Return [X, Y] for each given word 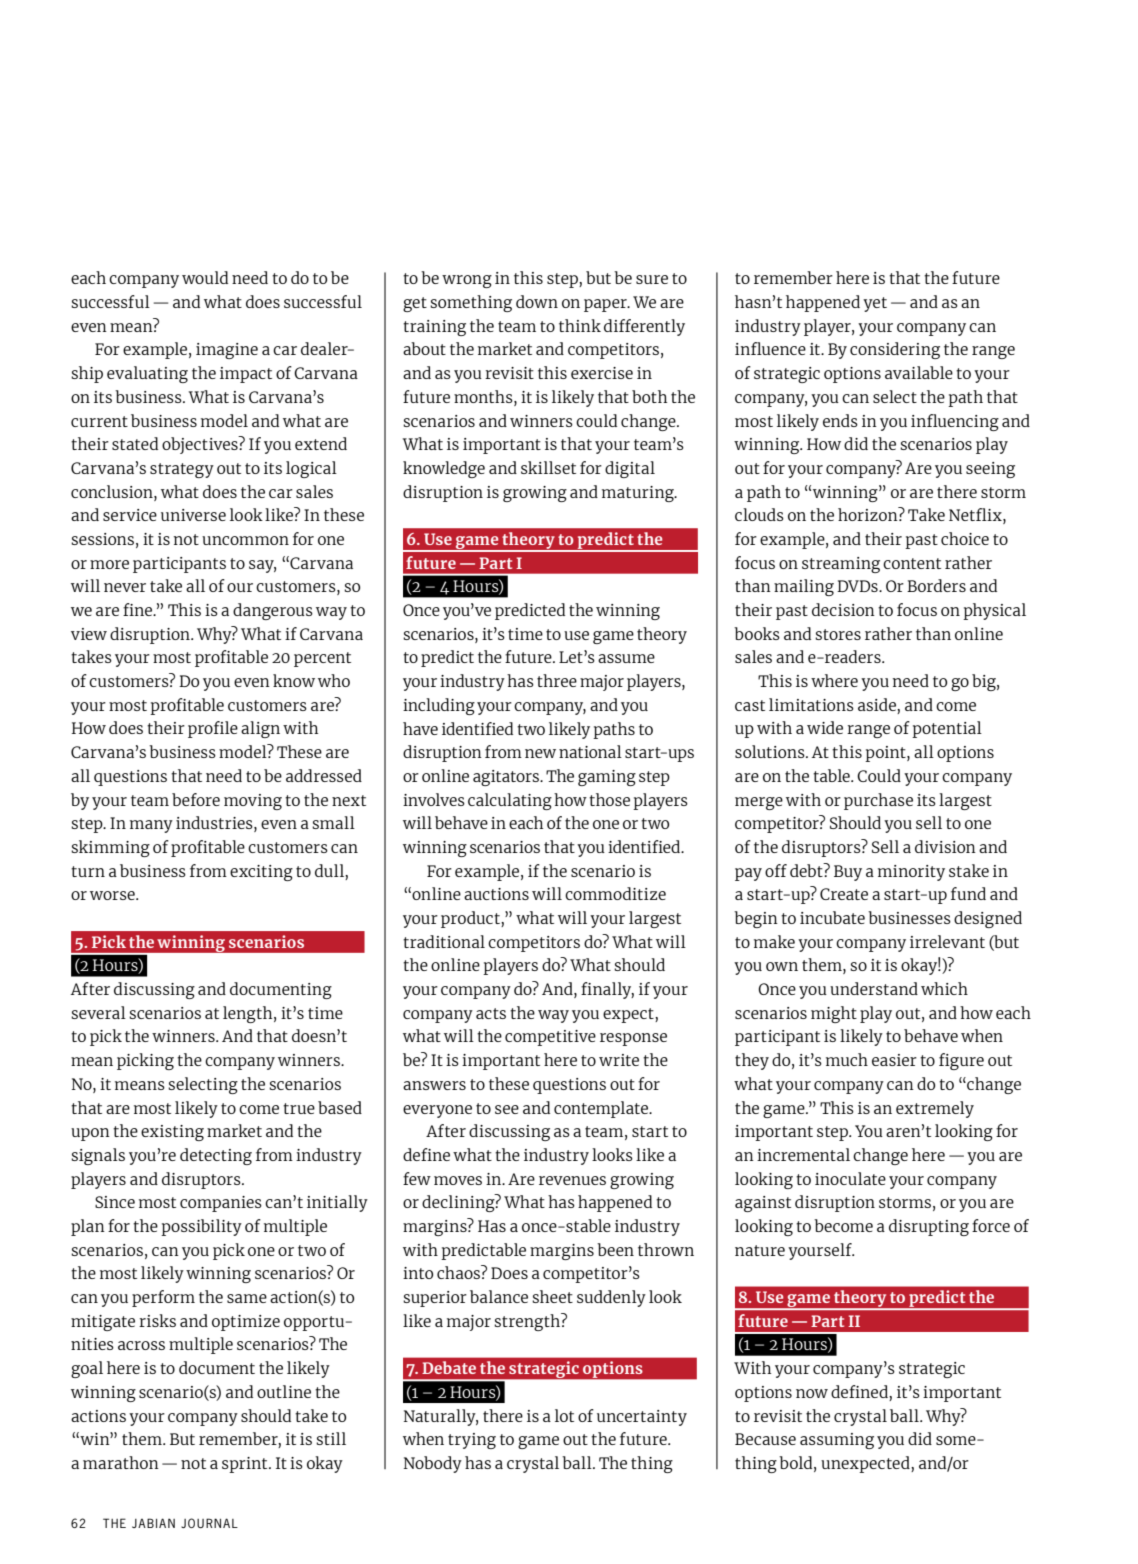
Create [844, 894]
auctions [496, 894]
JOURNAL [209, 1523]
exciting [261, 873]
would [205, 277]
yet [875, 304]
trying [472, 1441]
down [537, 301]
